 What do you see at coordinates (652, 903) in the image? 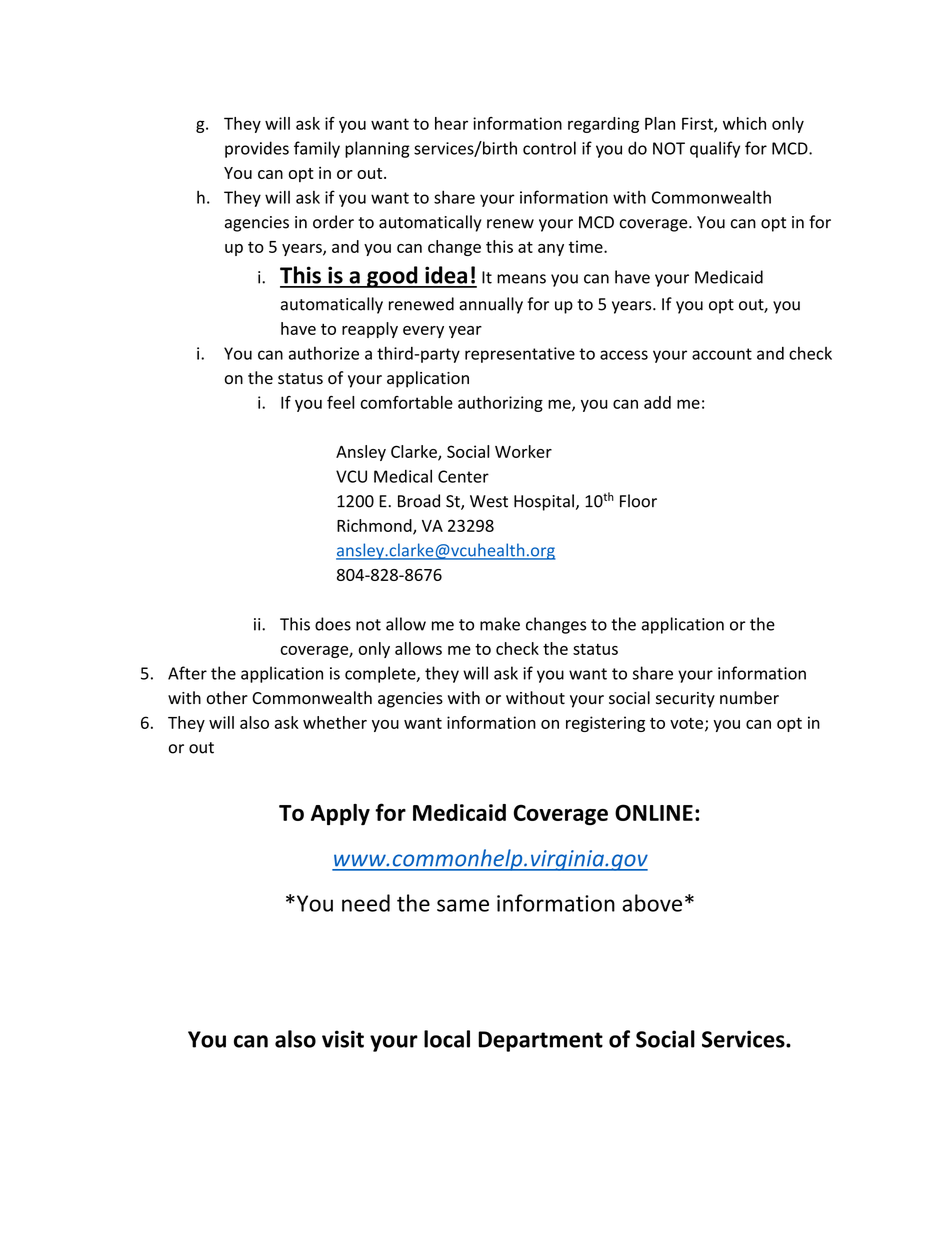
I see `above` at bounding box center [652, 903].
